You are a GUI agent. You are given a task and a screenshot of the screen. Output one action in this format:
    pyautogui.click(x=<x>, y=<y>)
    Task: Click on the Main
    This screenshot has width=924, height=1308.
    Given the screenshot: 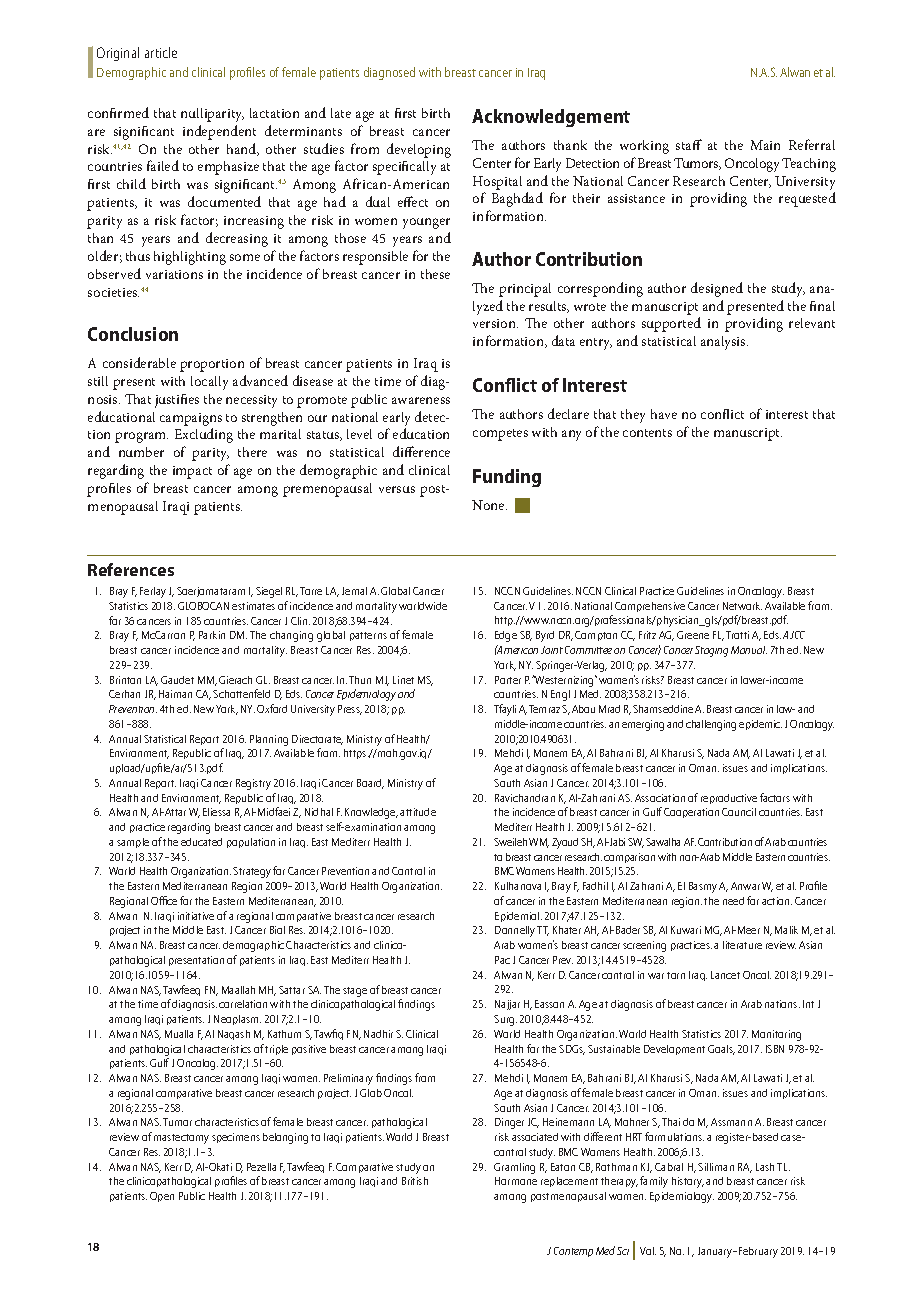 What is the action you would take?
    pyautogui.click(x=765, y=145)
